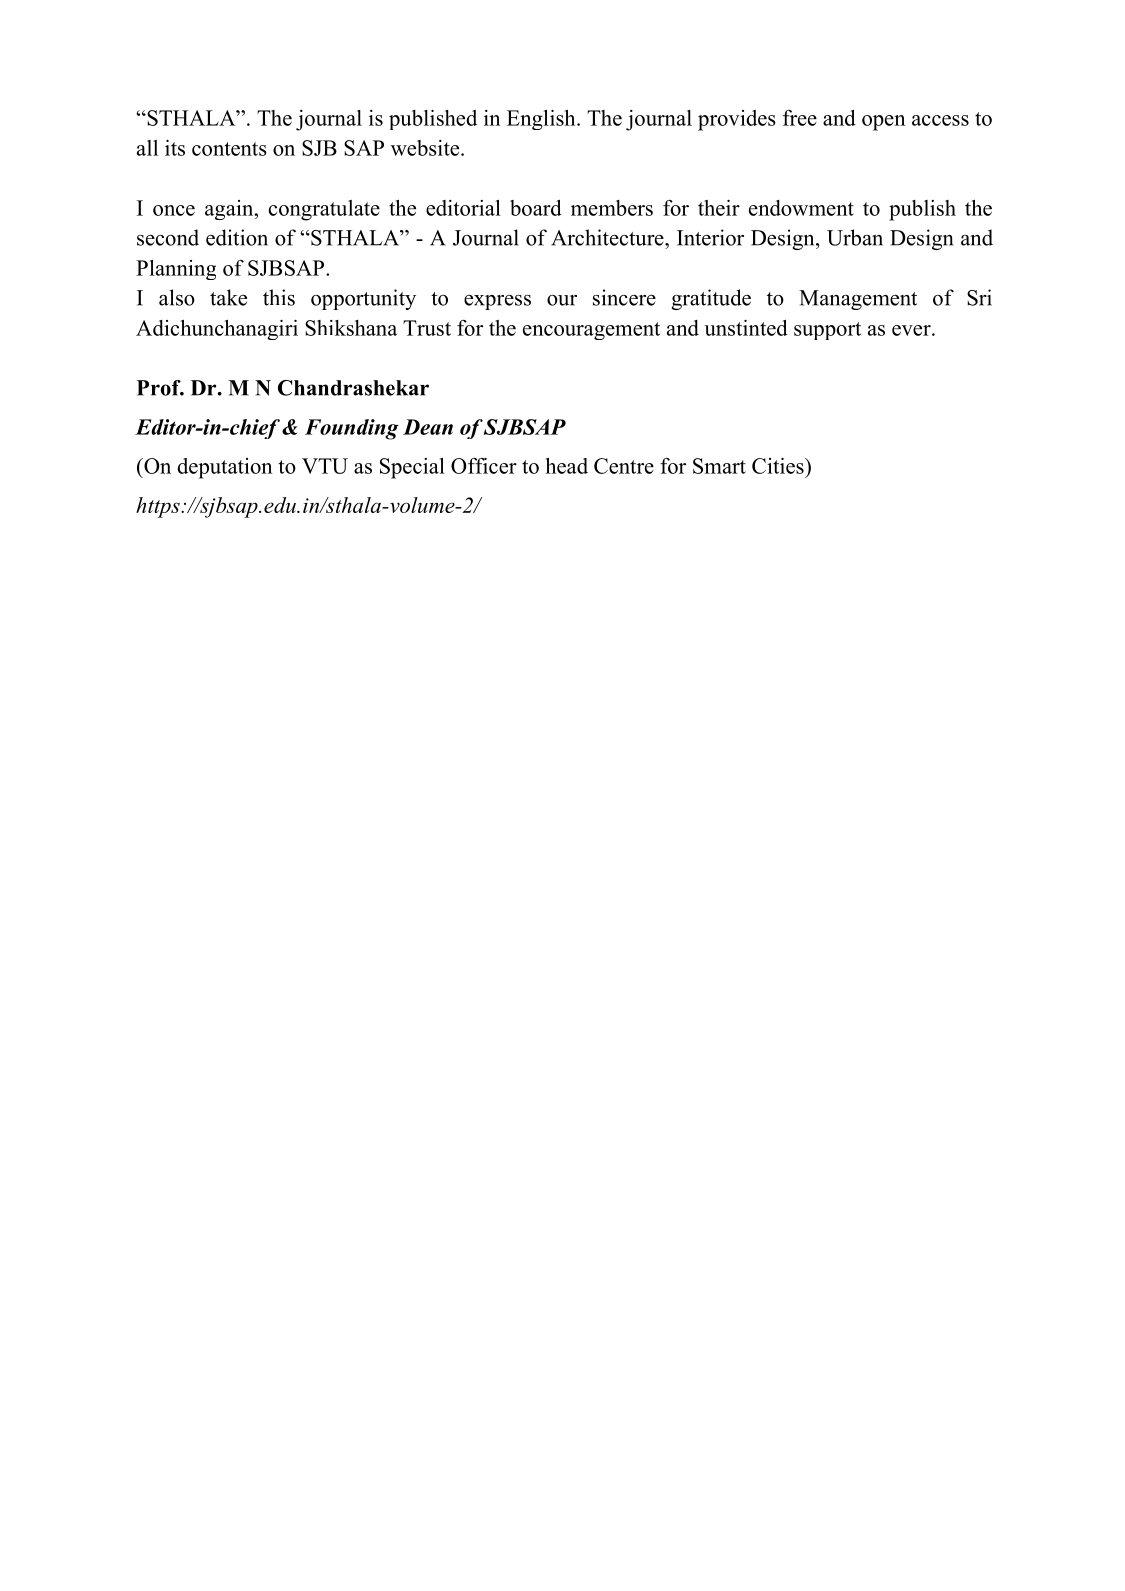 The width and height of the screenshot is (1125, 1591). What do you see at coordinates (229, 149) in the screenshot?
I see `contents` at bounding box center [229, 149].
